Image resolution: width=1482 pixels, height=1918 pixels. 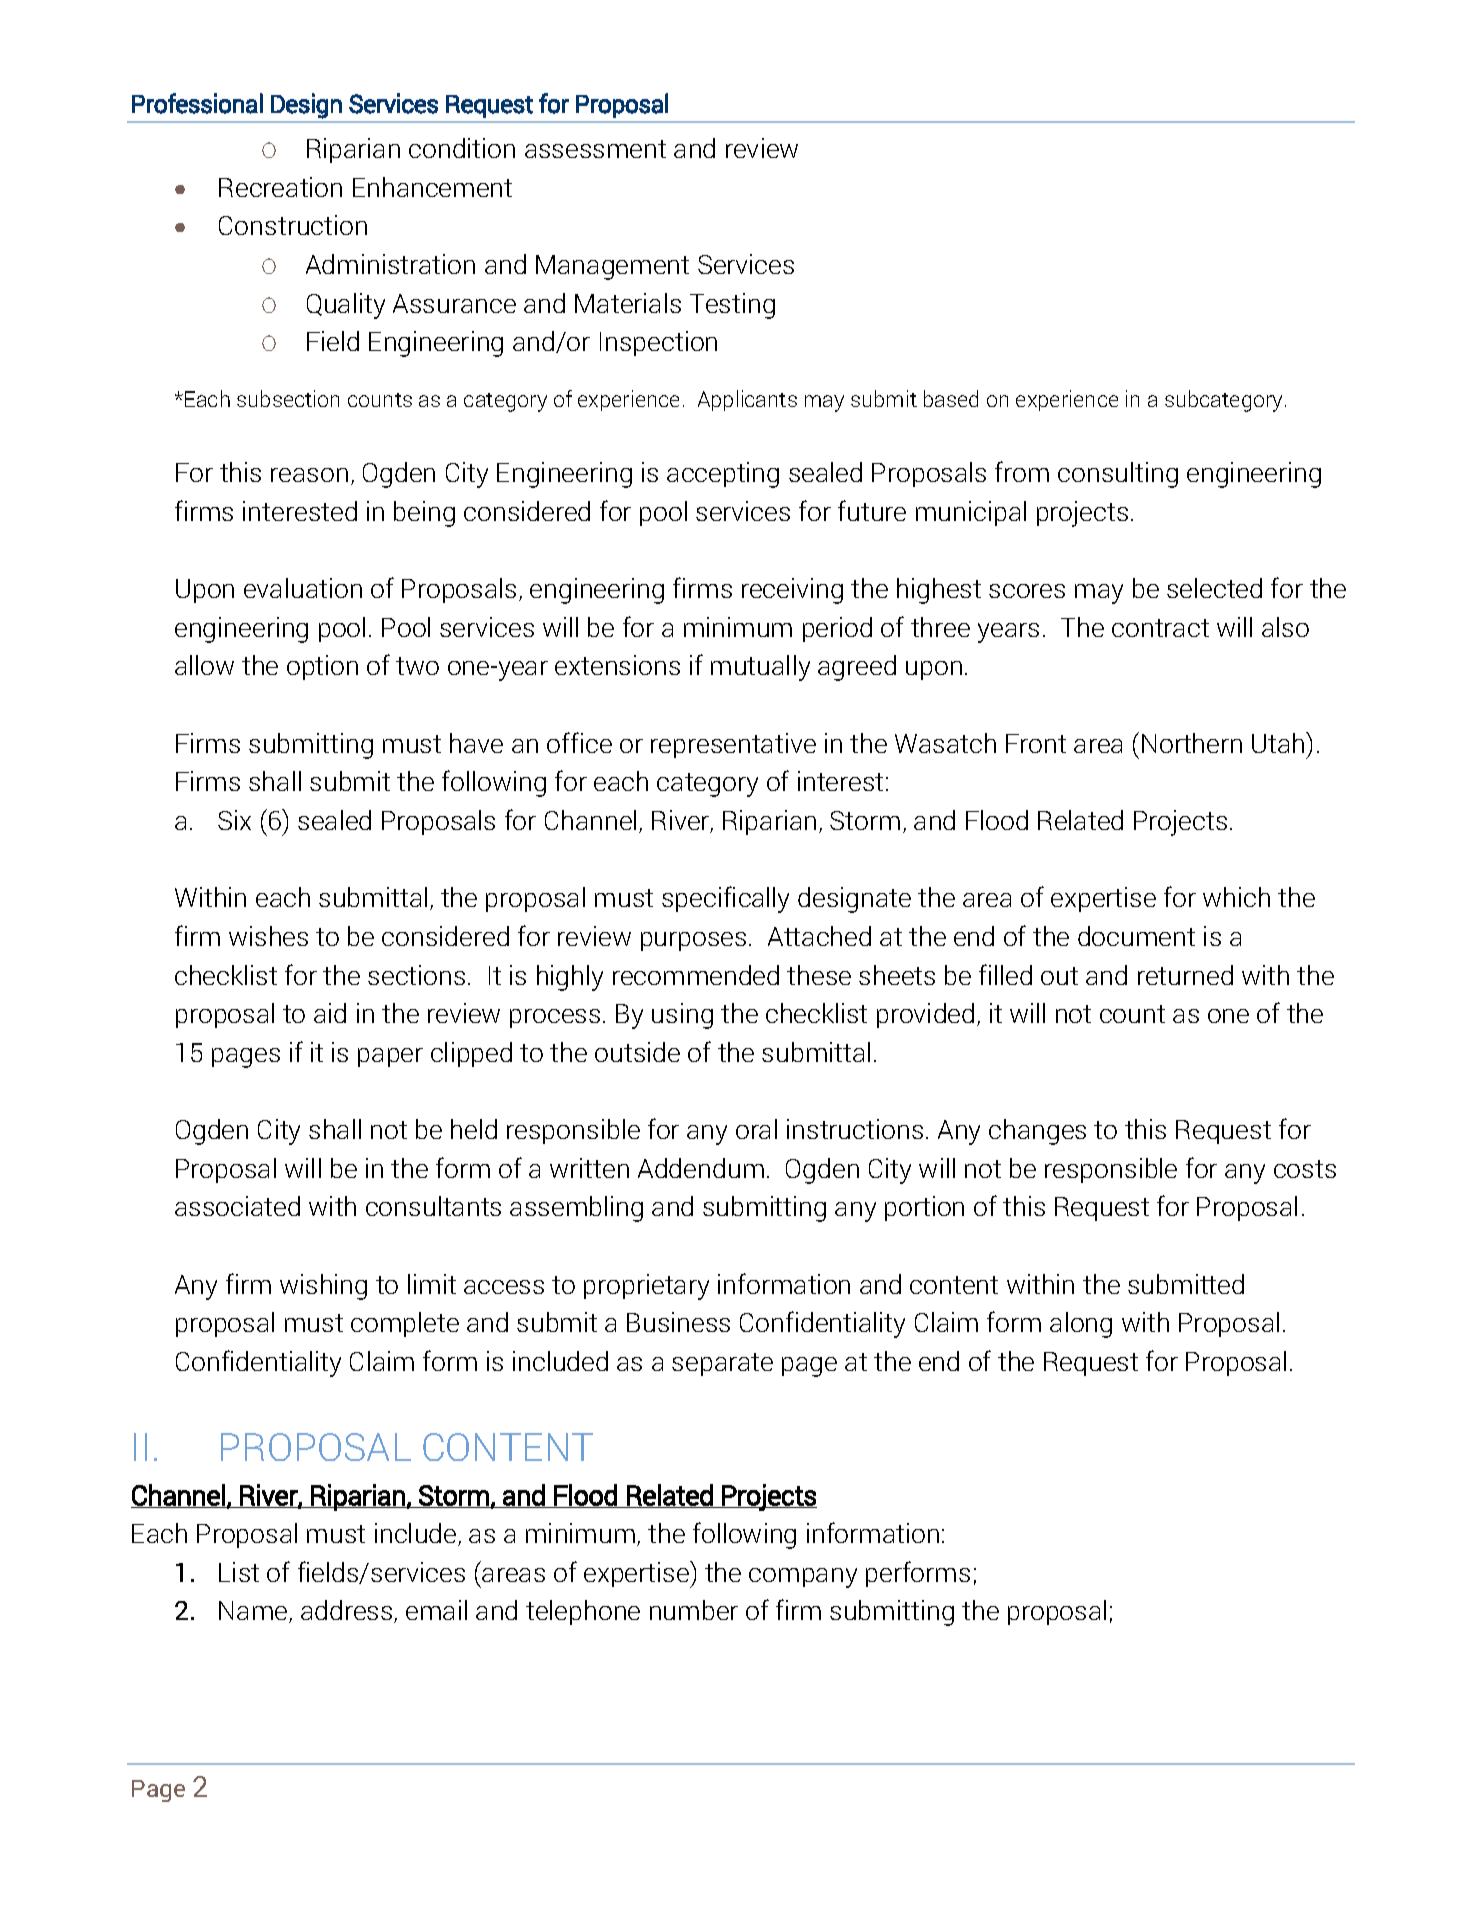 What do you see at coordinates (348, 1611) in the screenshot?
I see `address` at bounding box center [348, 1611].
